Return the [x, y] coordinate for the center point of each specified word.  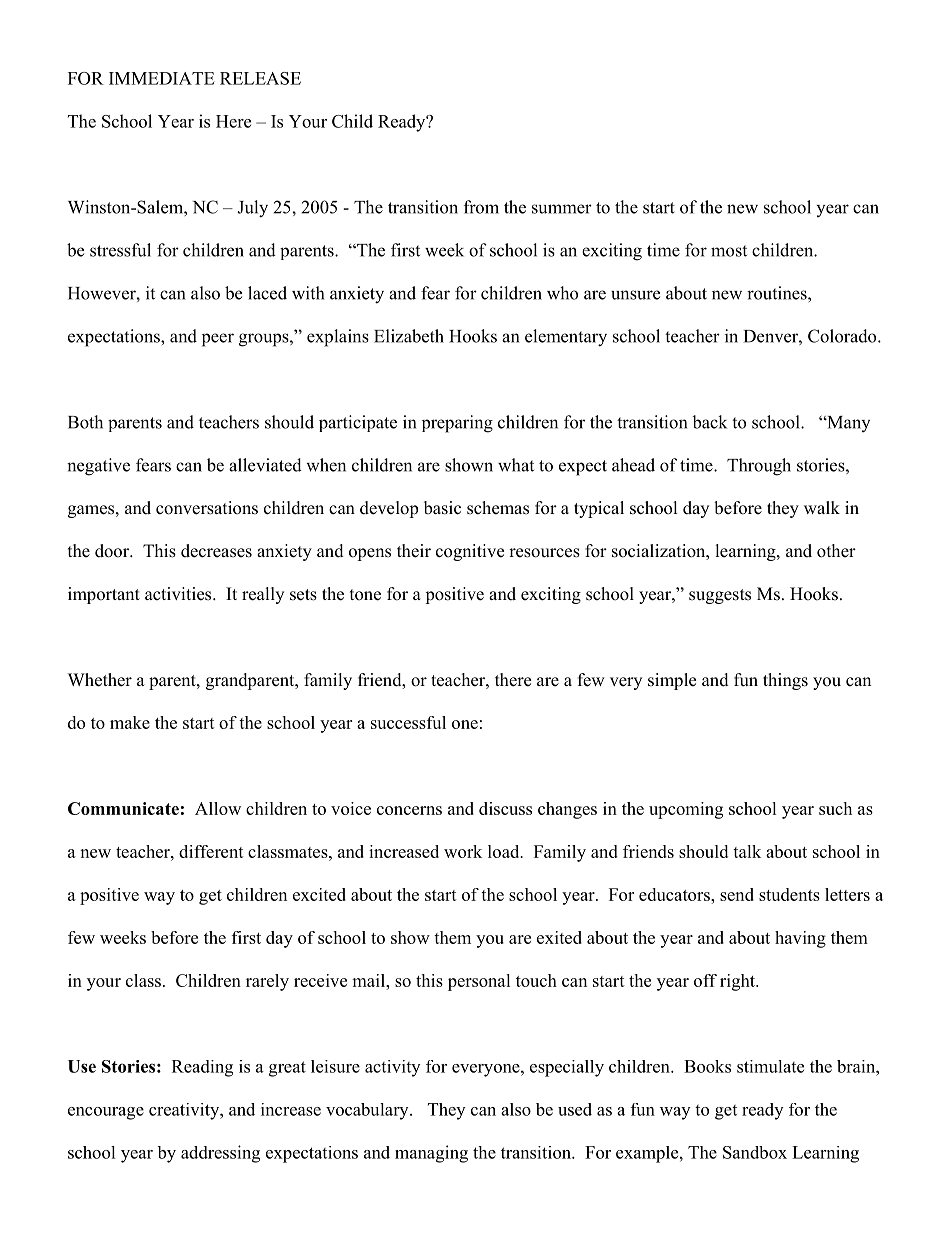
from [481, 207]
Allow [218, 808]
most [729, 251]
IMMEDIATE [162, 78]
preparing [457, 424]
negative [98, 467]
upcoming [686, 810]
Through [759, 467]
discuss [505, 808]
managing [431, 1154]
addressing [220, 1154]
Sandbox [755, 1152]
